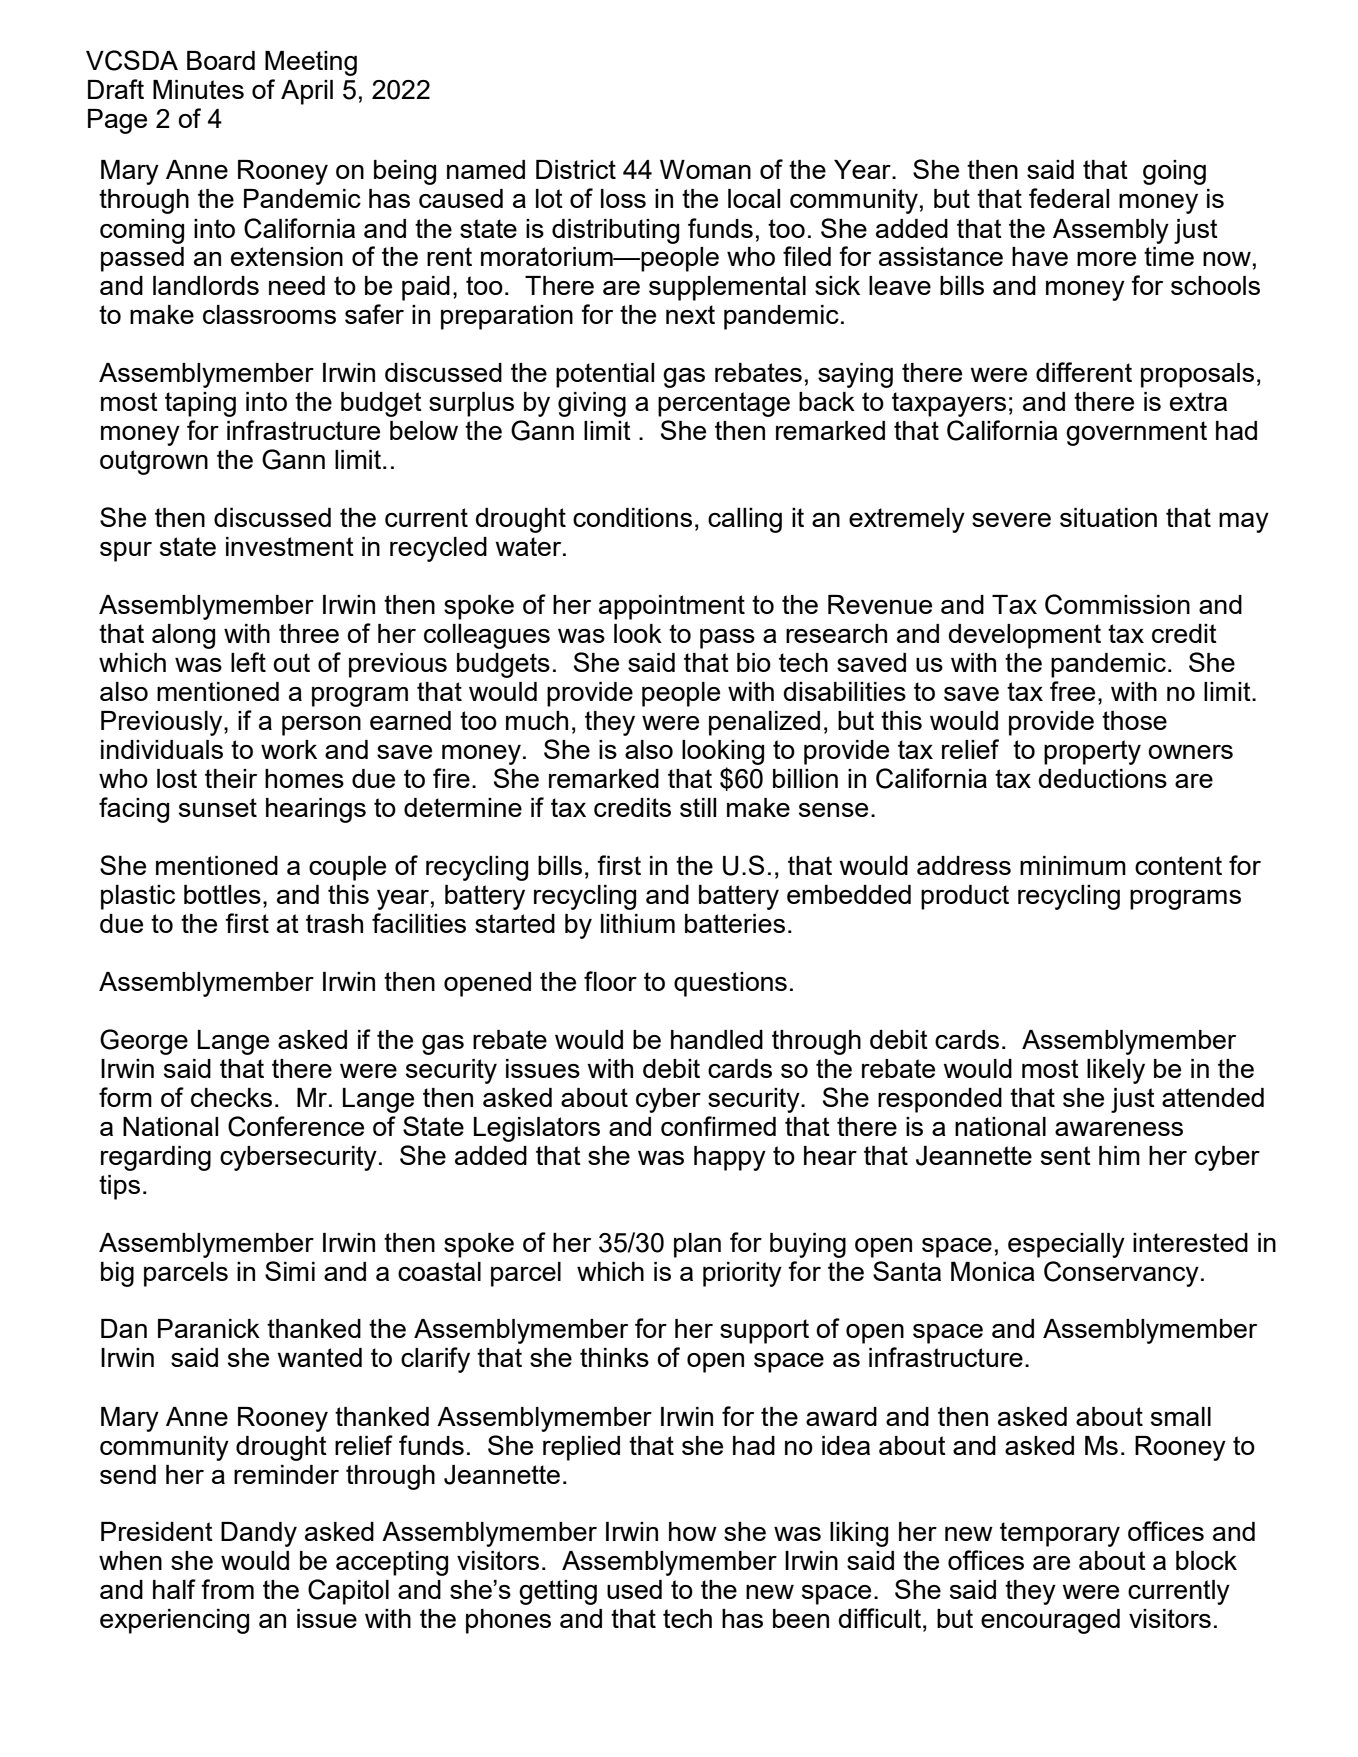 Image resolution: width=1358 pixels, height=1757 pixels. Describe the element at coordinates (290, 1271) in the document. I see `Simi` at that location.
